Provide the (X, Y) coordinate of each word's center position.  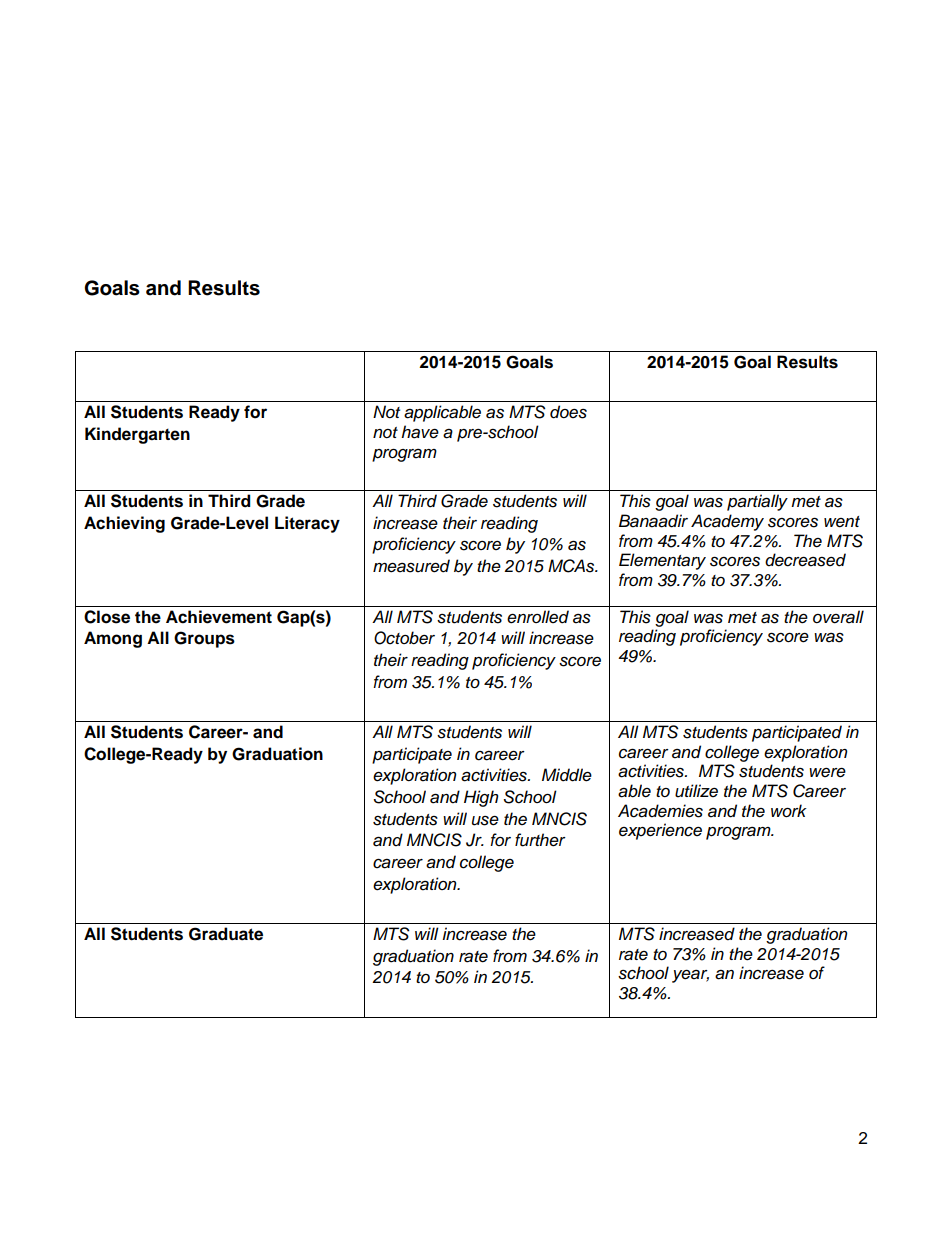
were (827, 773)
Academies (660, 811)
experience (660, 831)
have (420, 432)
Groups (204, 639)
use (485, 821)
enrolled (538, 617)
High (481, 798)
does (568, 412)
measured (411, 566)
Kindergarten (137, 435)
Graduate (226, 934)
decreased (805, 560)
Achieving (124, 524)
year (690, 976)
